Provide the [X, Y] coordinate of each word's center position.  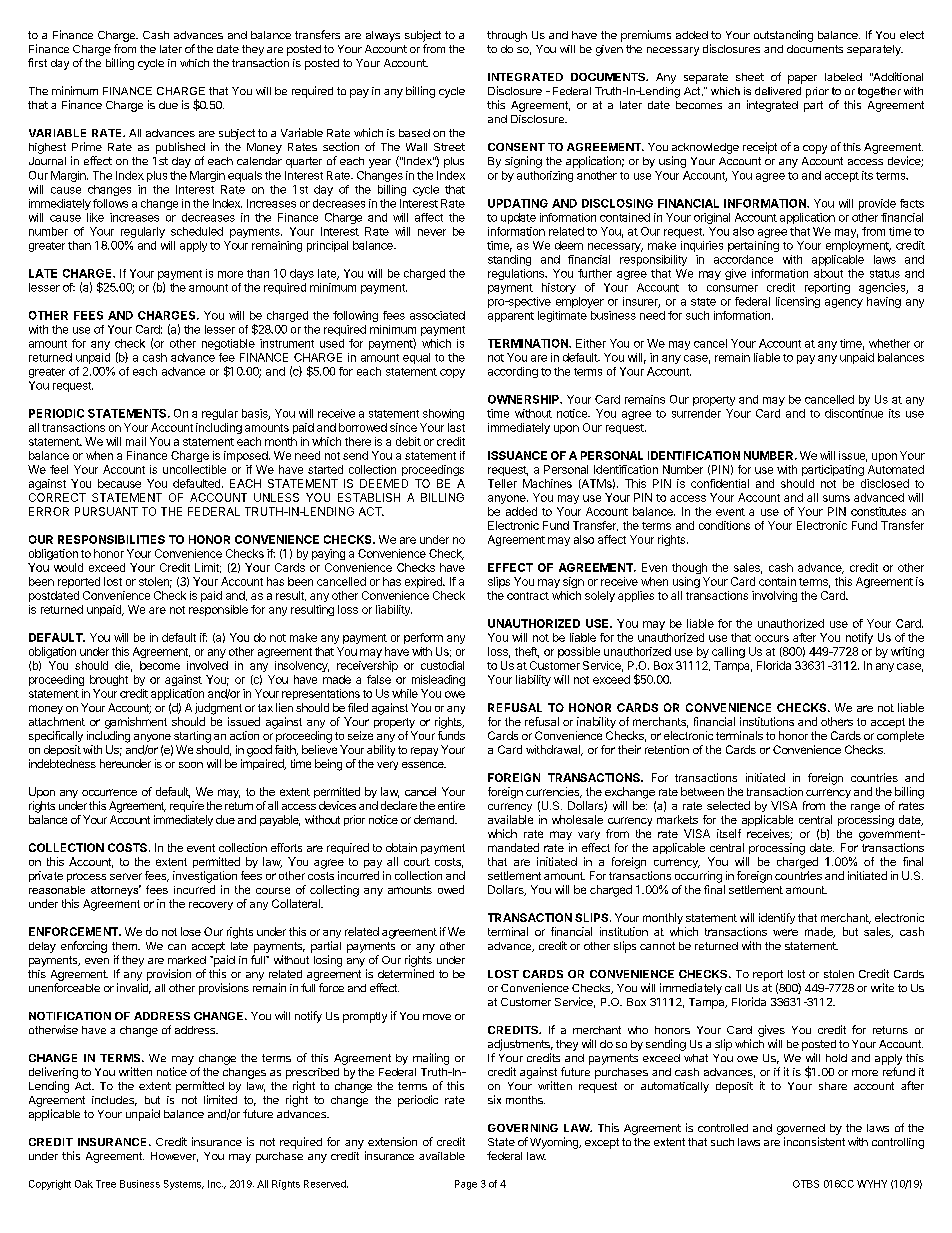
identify [777, 918]
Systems [183, 1185]
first [37, 62]
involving [774, 596]
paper [802, 79]
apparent [511, 317]
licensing [798, 302]
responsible [218, 610]
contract [528, 596]
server [126, 876]
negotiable [228, 344]
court [417, 862]
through [507, 36]
